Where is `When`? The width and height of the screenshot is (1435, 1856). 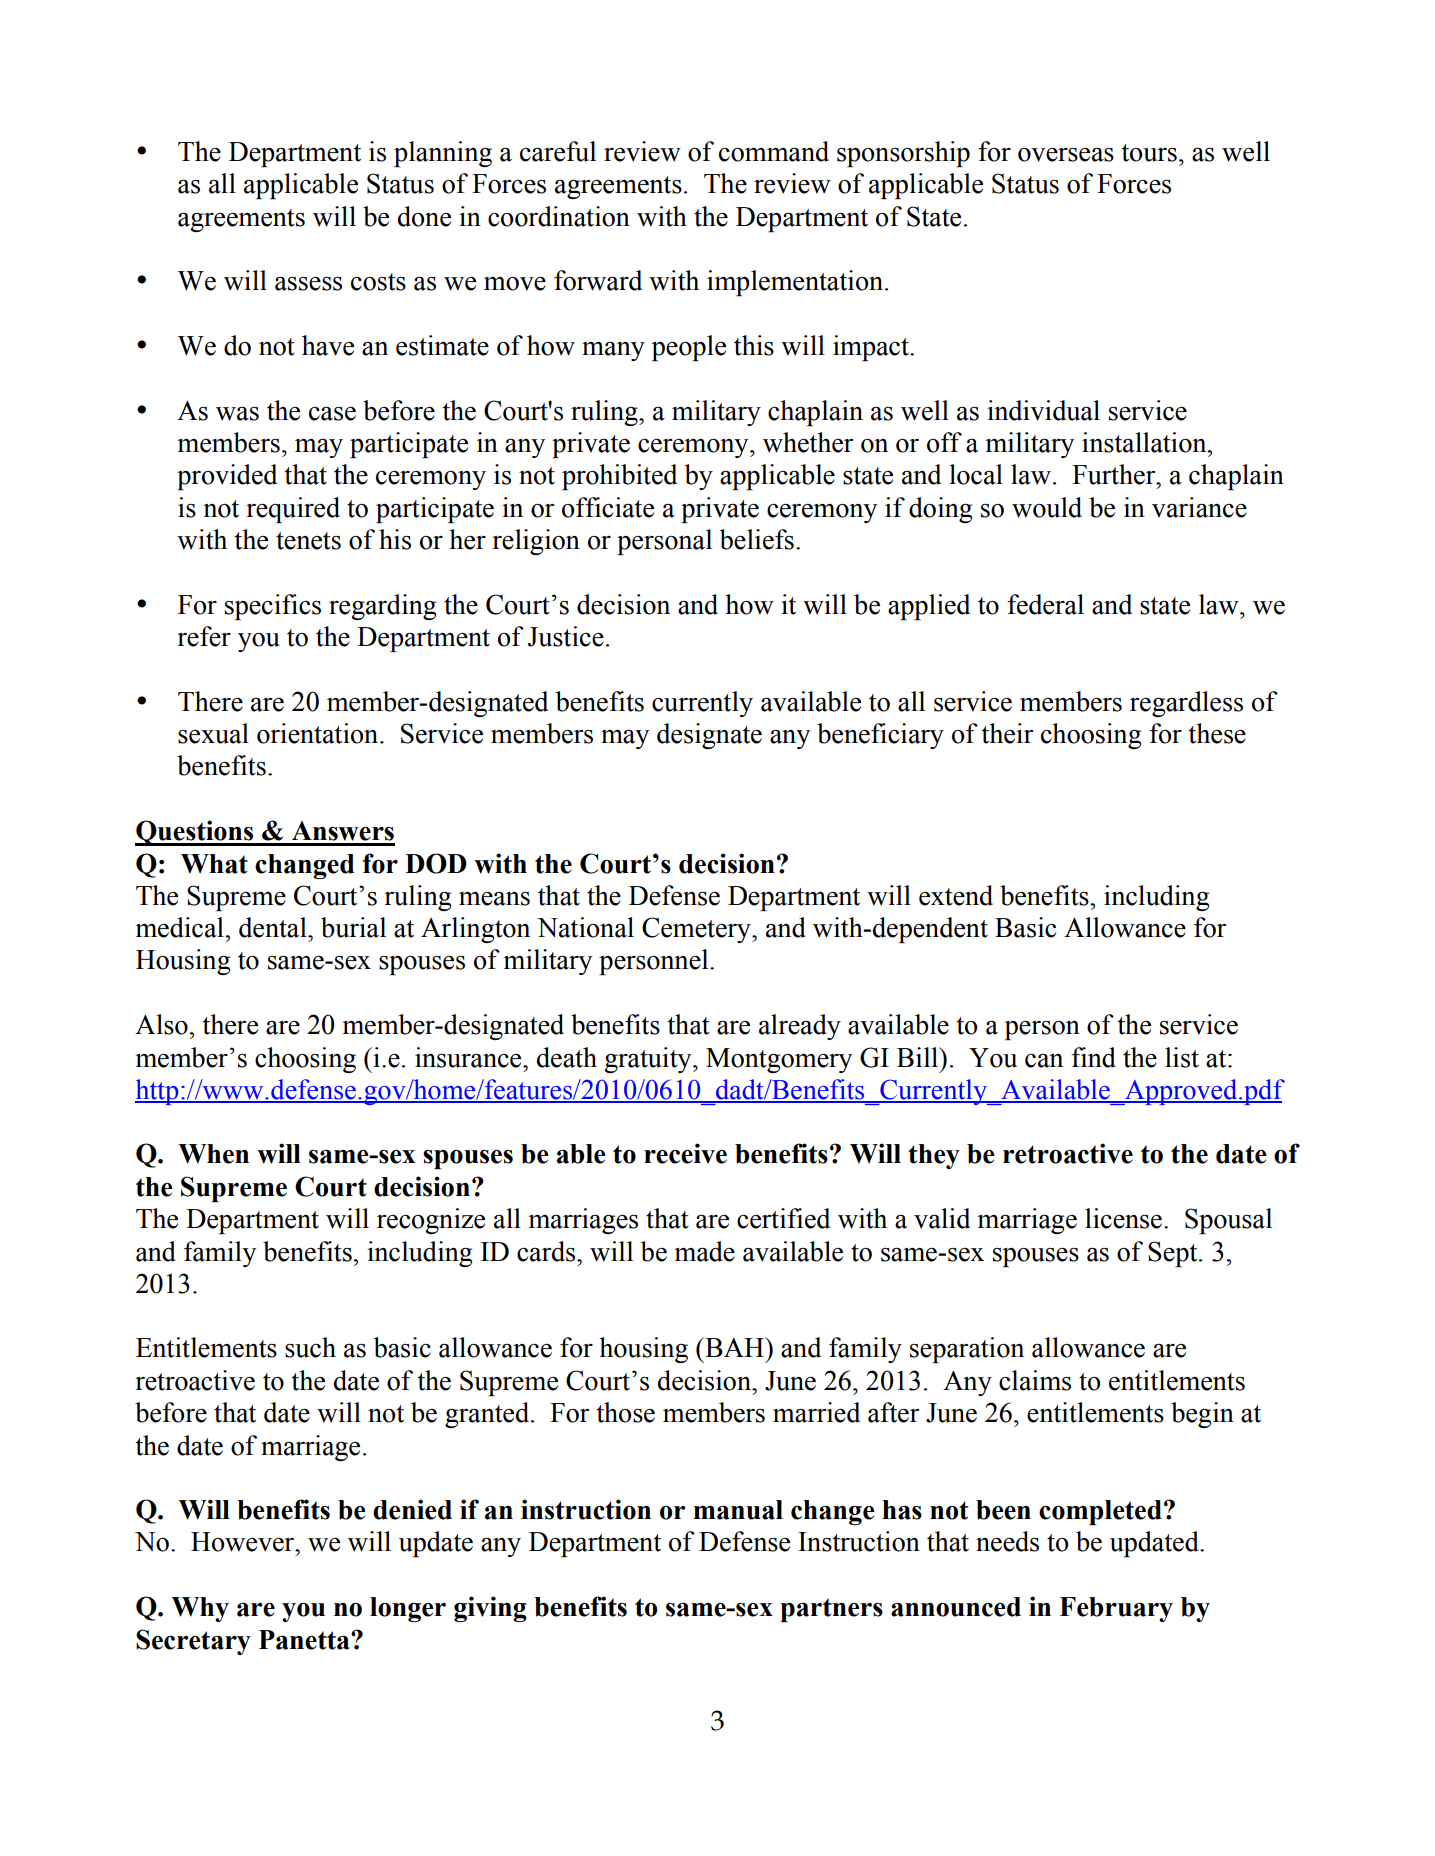
When is located at coordinates (213, 1154).
